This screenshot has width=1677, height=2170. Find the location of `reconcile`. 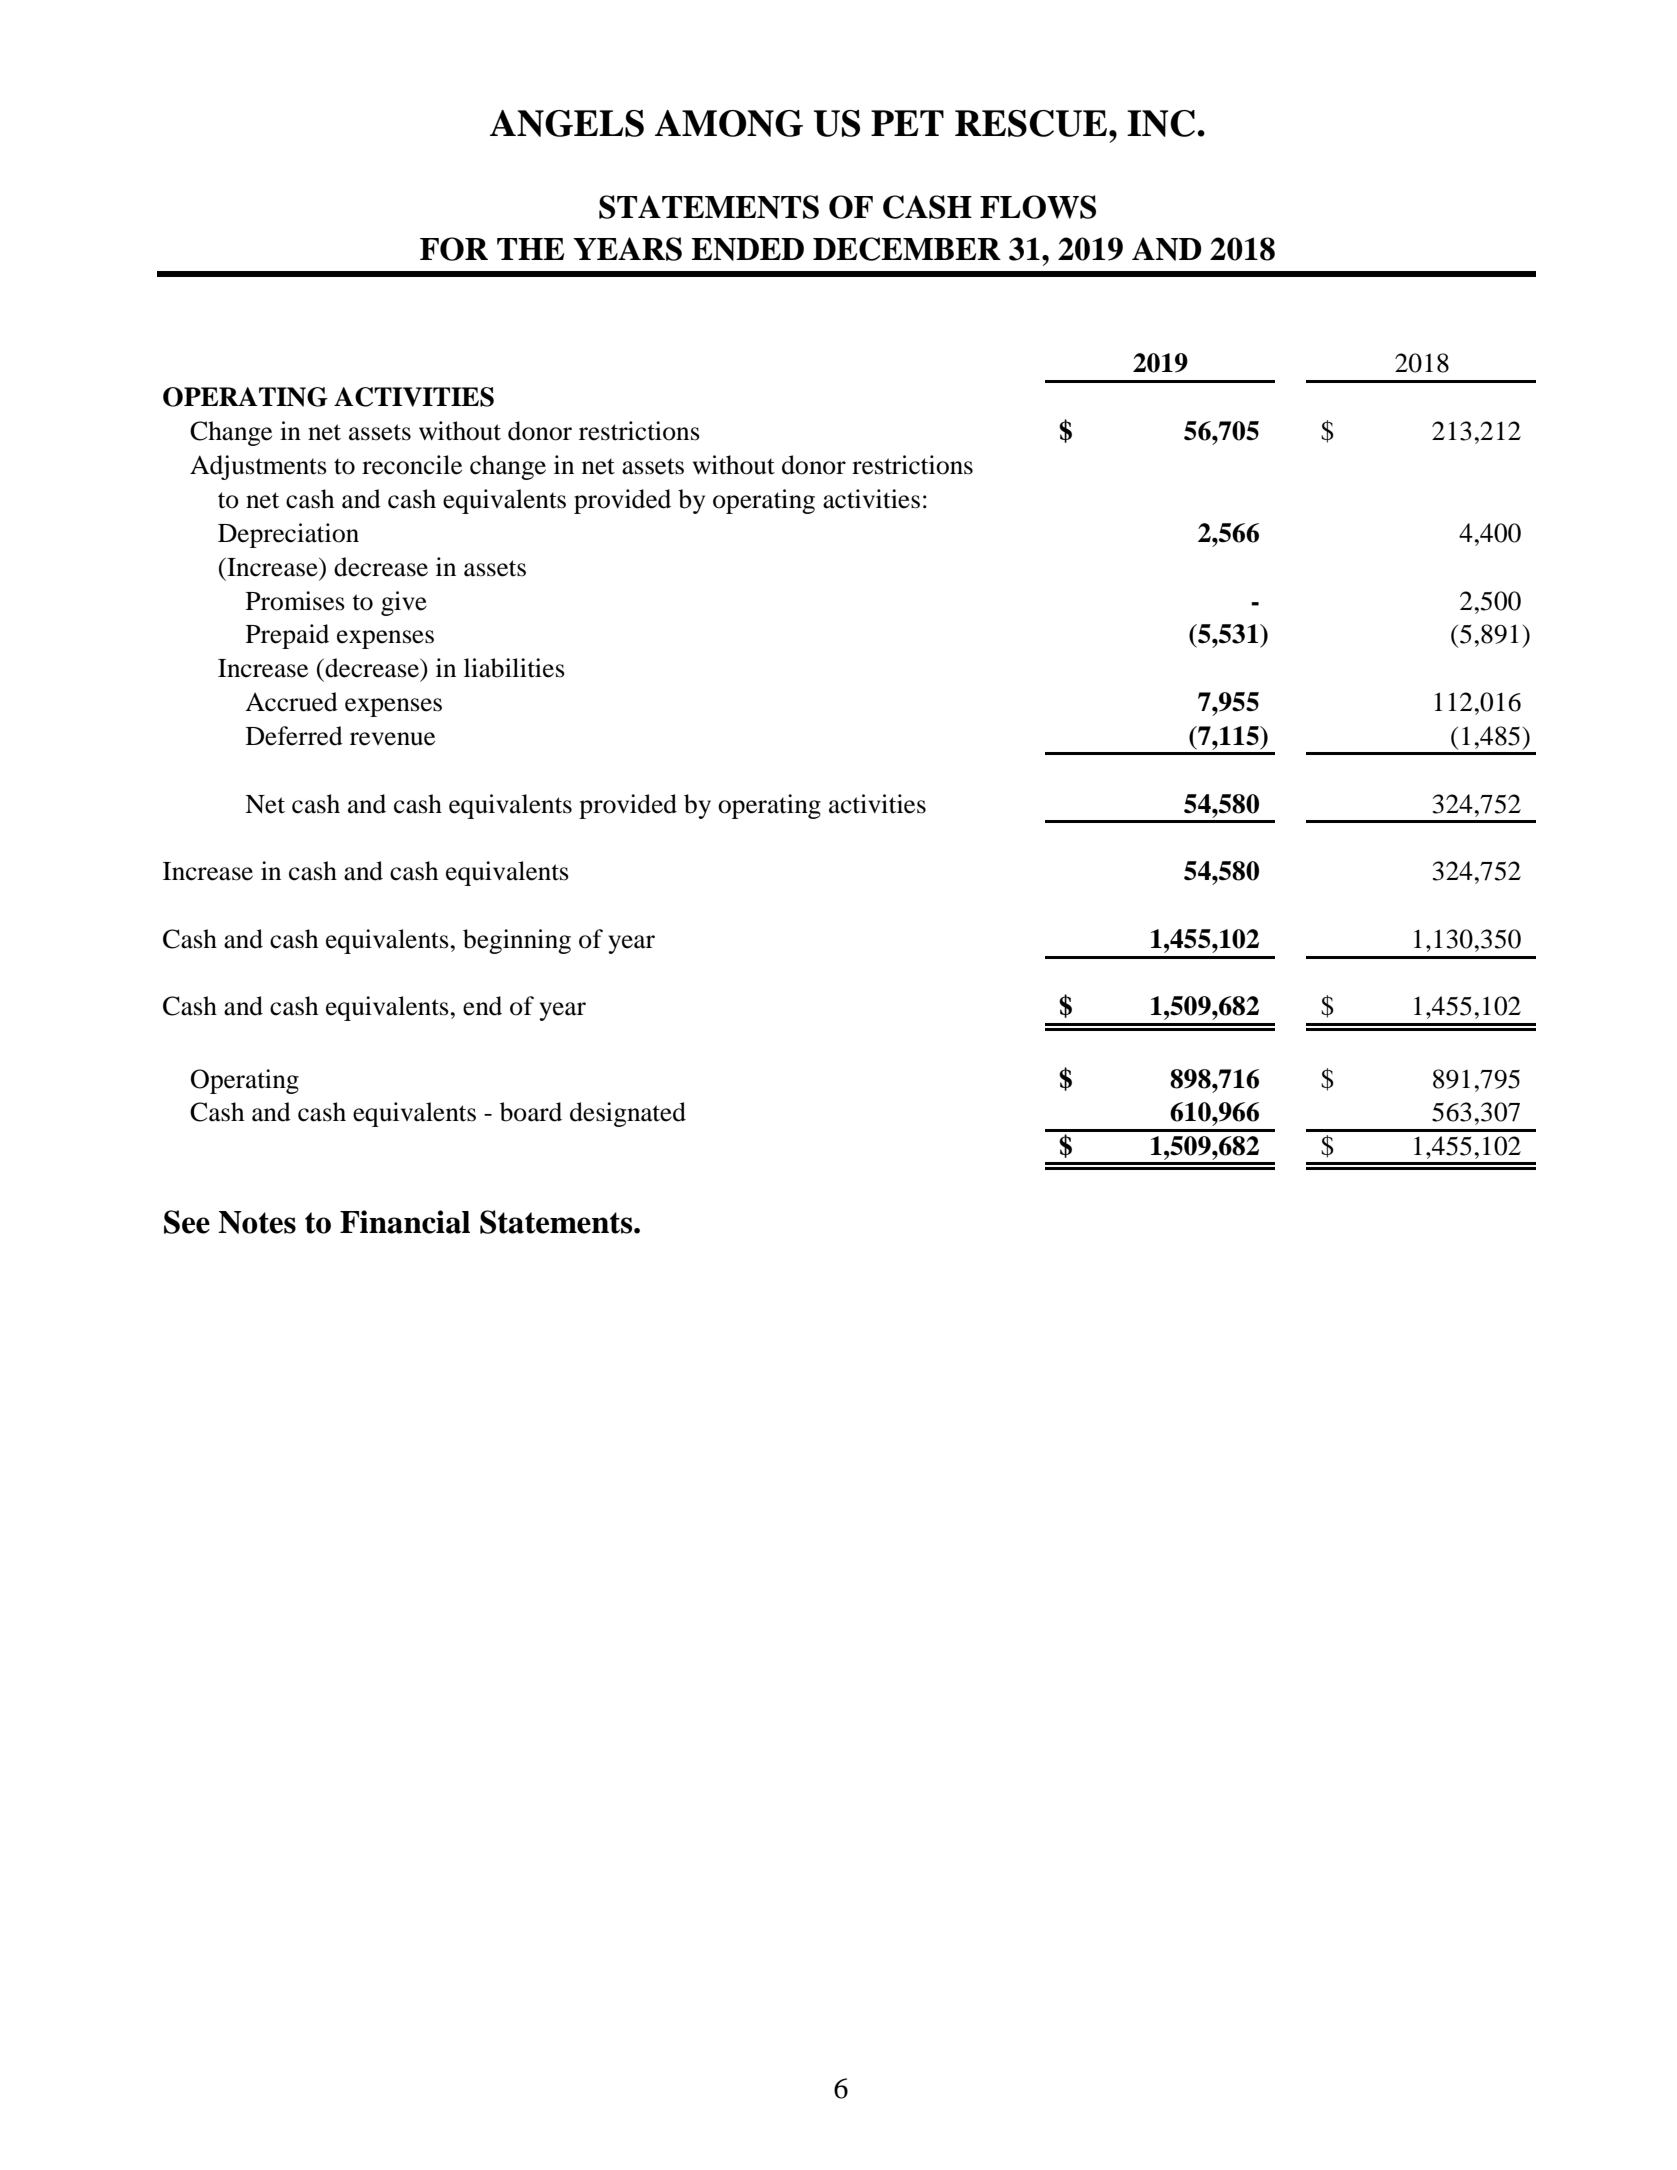

reconcile is located at coordinates (412, 465).
